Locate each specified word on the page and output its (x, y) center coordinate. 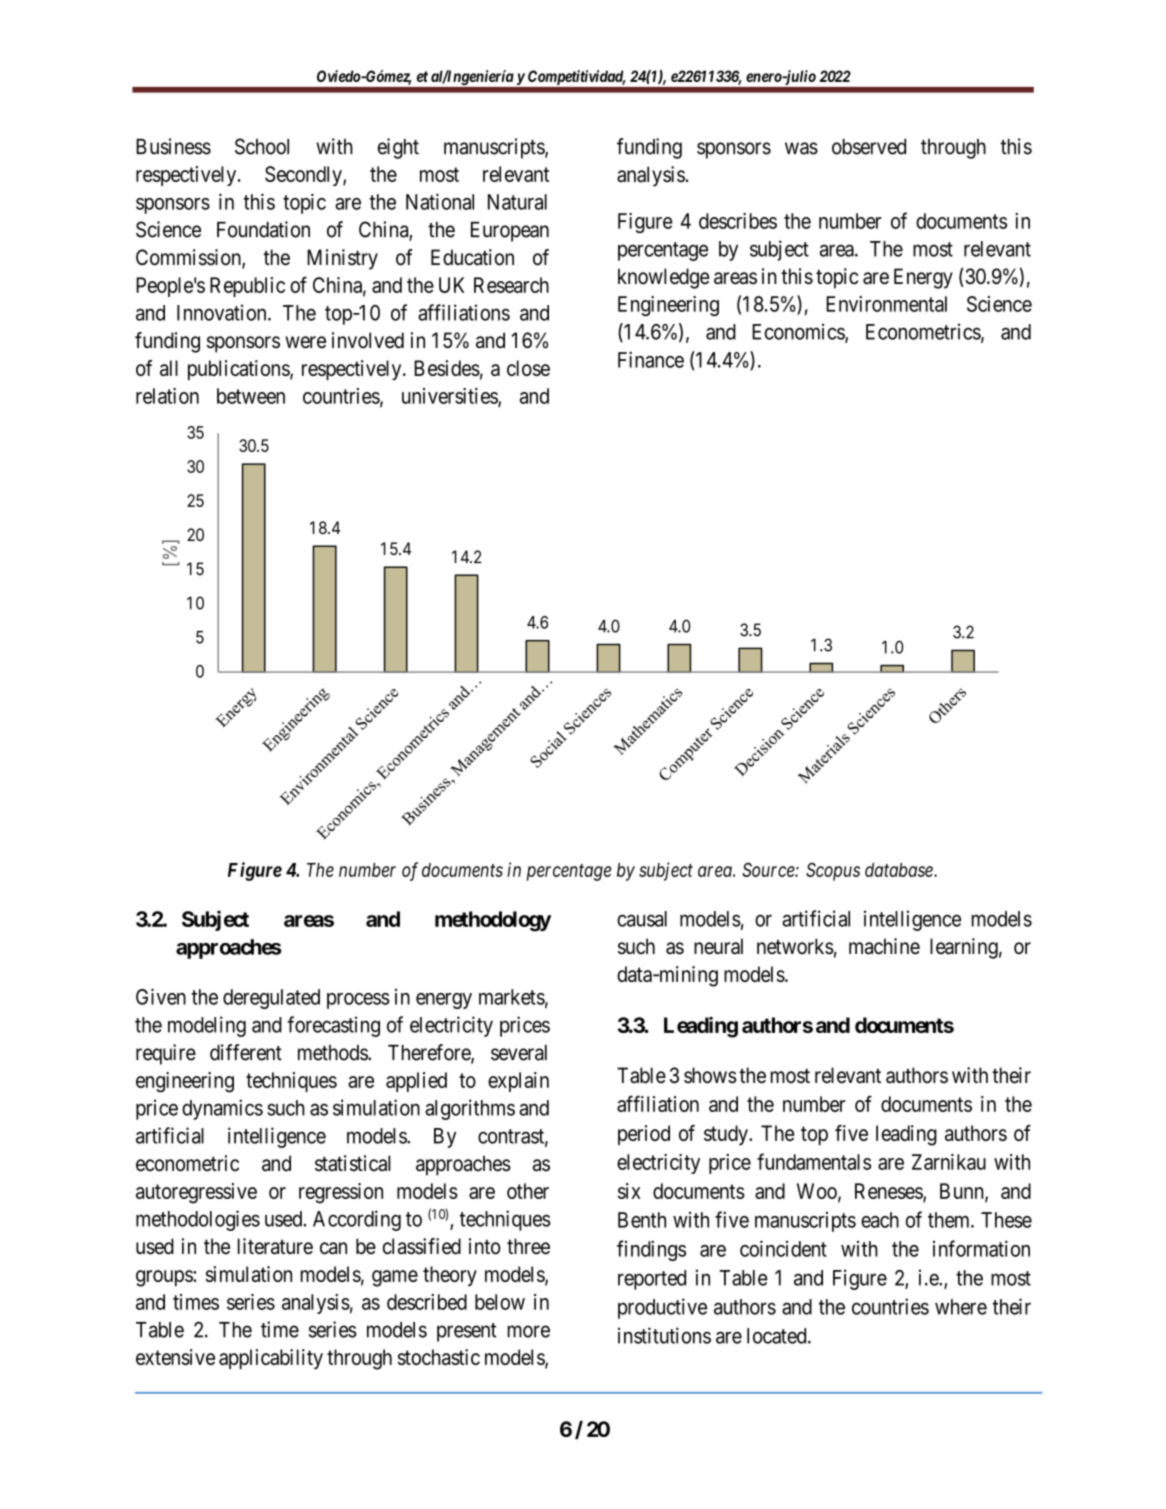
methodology (493, 921)
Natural (517, 202)
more (529, 1331)
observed (869, 147)
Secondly (304, 176)
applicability (271, 1359)
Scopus (833, 871)
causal (642, 919)
